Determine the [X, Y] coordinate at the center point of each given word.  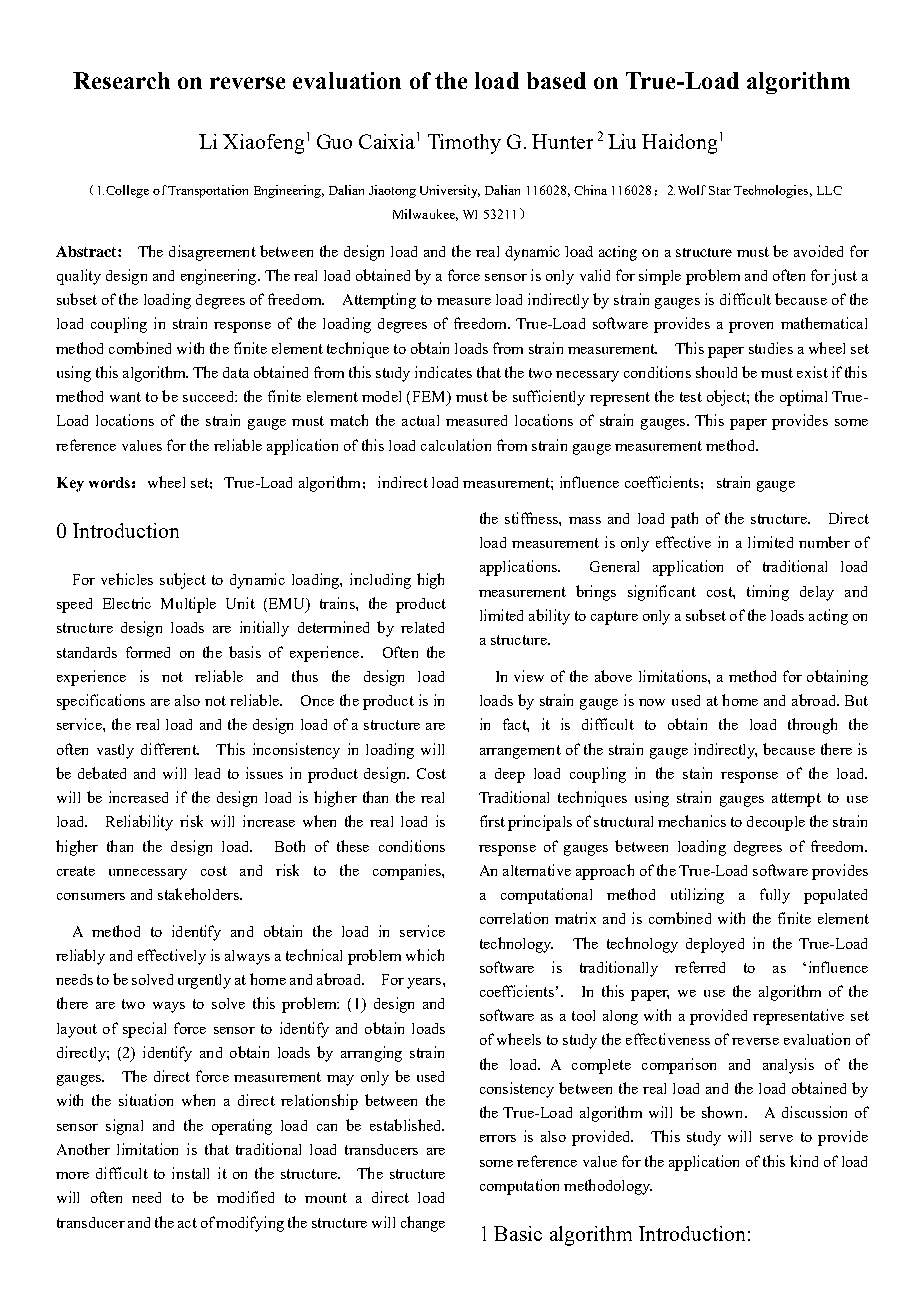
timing [768, 593]
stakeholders [199, 894]
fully [775, 896]
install [190, 1173]
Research [121, 80]
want [125, 397]
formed [148, 652]
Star [720, 190]
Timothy [464, 144]
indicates [443, 372]
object [727, 398]
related [422, 627]
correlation [514, 918]
